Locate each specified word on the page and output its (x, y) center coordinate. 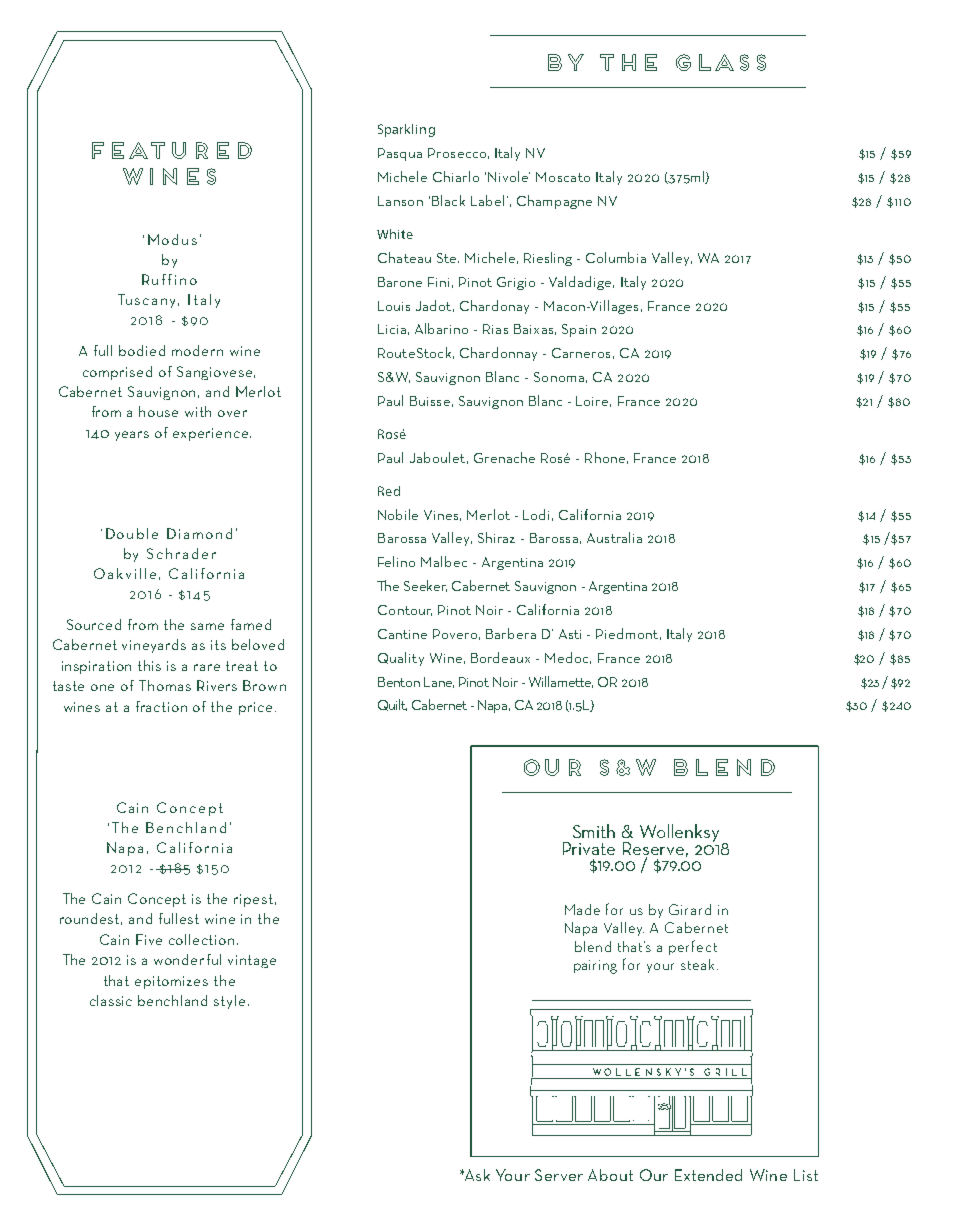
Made (582, 909)
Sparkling (406, 130)
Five (149, 939)
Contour (405, 610)
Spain (579, 330)
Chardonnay (498, 354)
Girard (690, 909)
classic (111, 1000)
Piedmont (627, 633)
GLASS (721, 62)
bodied (142, 350)
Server (559, 1175)
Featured (172, 150)
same (207, 626)
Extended (708, 1175)
